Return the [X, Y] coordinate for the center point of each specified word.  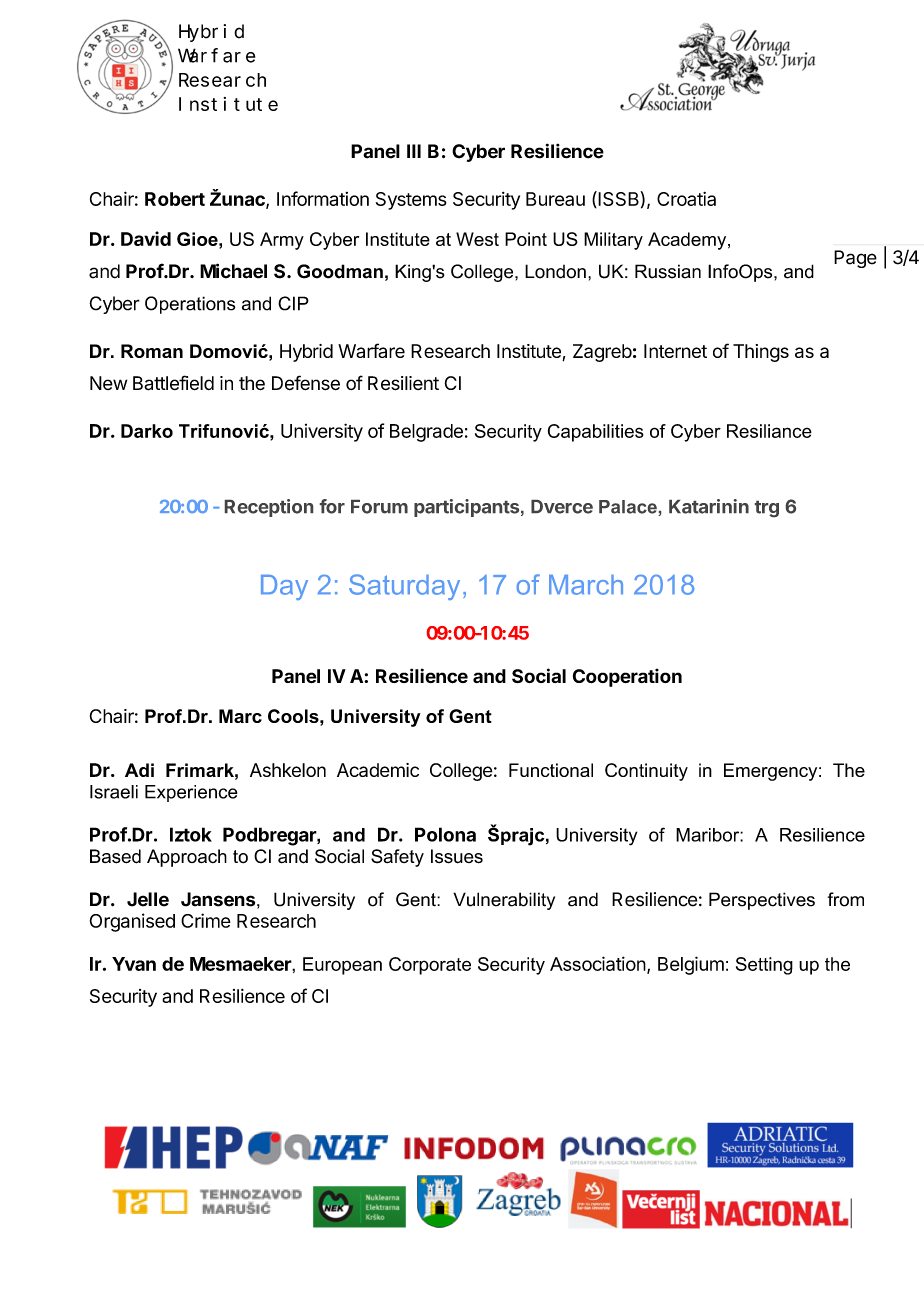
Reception [269, 508]
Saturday [404, 587]
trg [767, 509]
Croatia [686, 199]
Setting [764, 966]
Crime [206, 920]
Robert [175, 199]
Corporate [430, 966]
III [414, 151]
